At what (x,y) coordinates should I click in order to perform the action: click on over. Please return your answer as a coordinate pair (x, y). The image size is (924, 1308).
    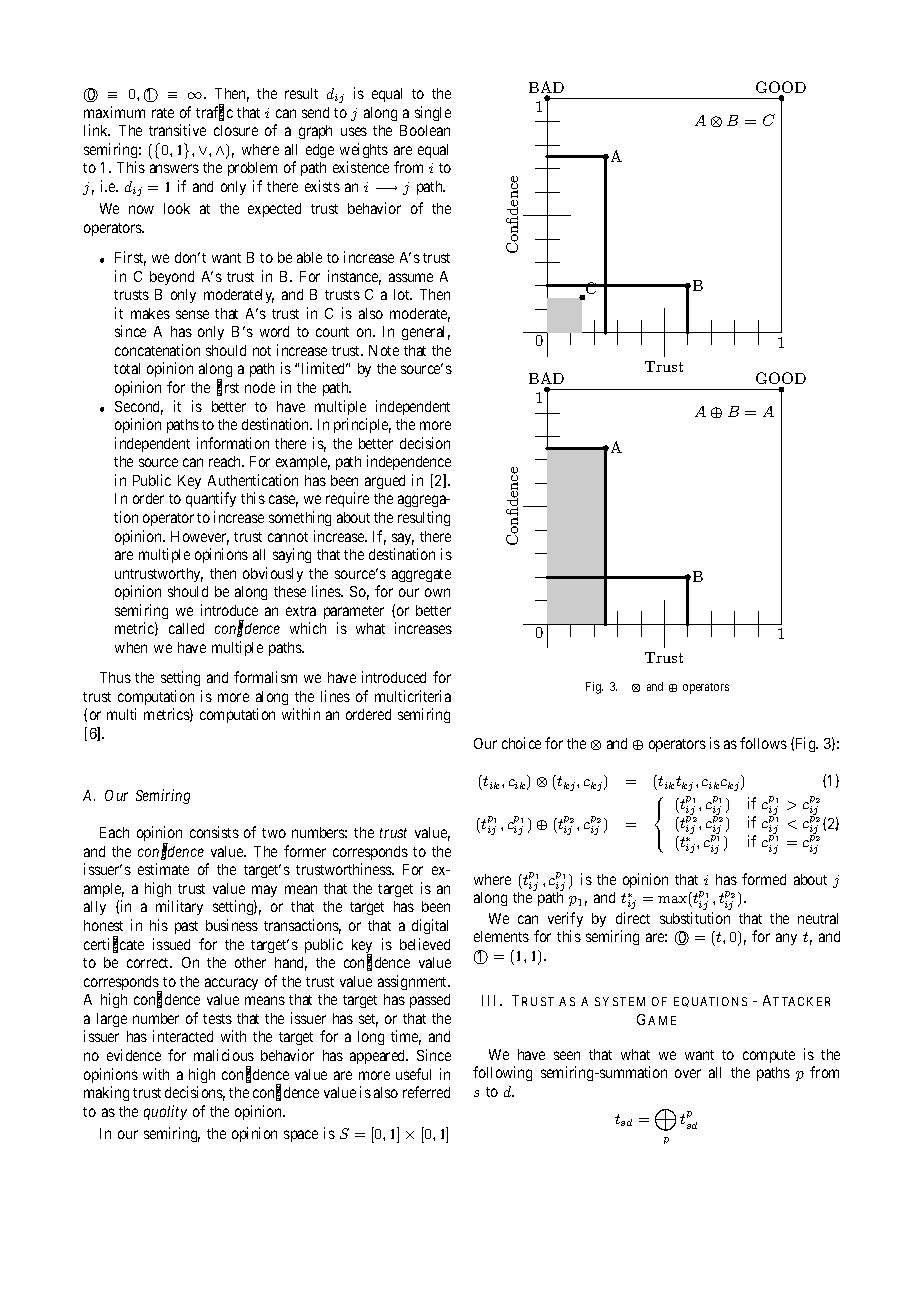
    Looking at the image, I should click on (688, 1073).
